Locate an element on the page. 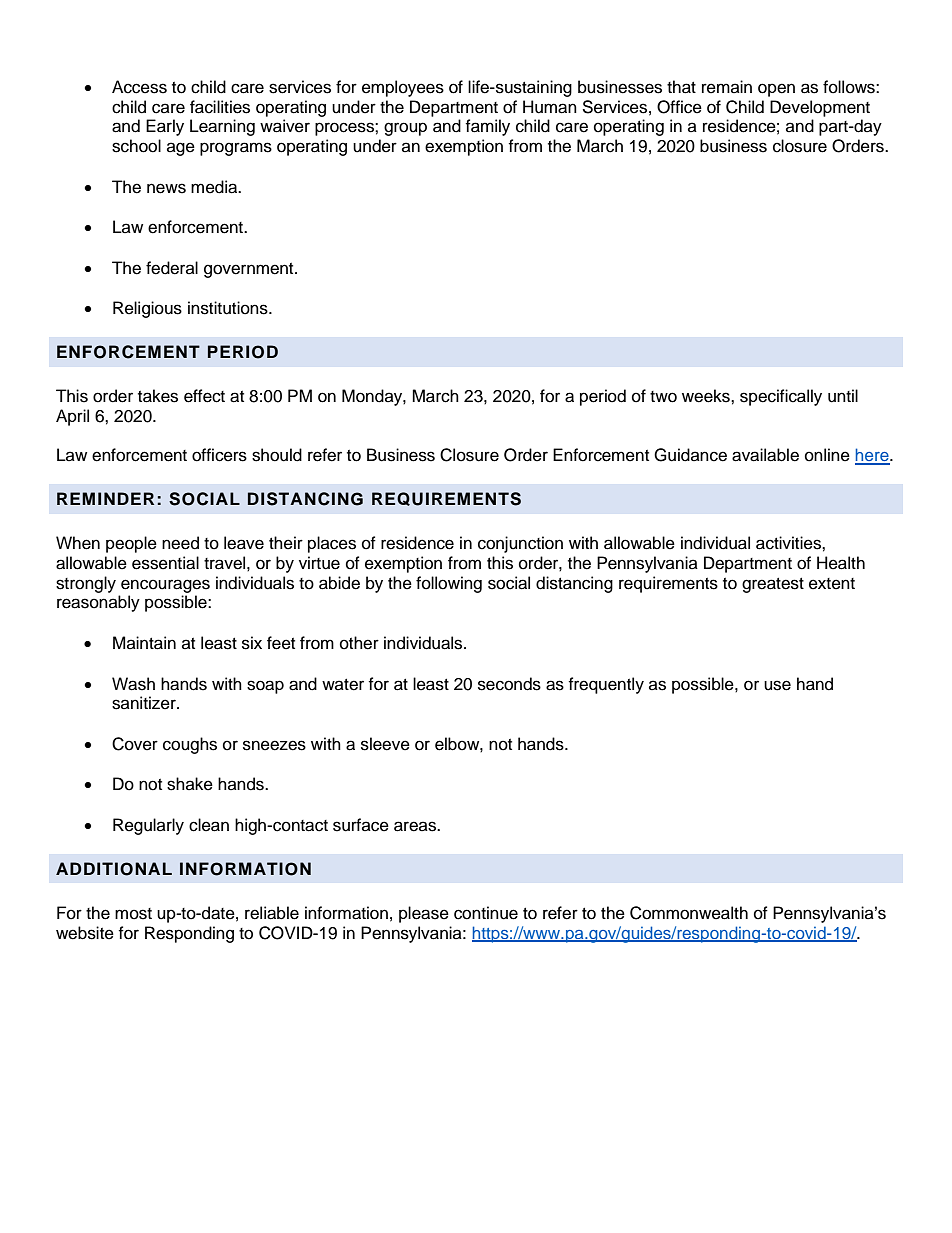  family is located at coordinates (487, 127).
